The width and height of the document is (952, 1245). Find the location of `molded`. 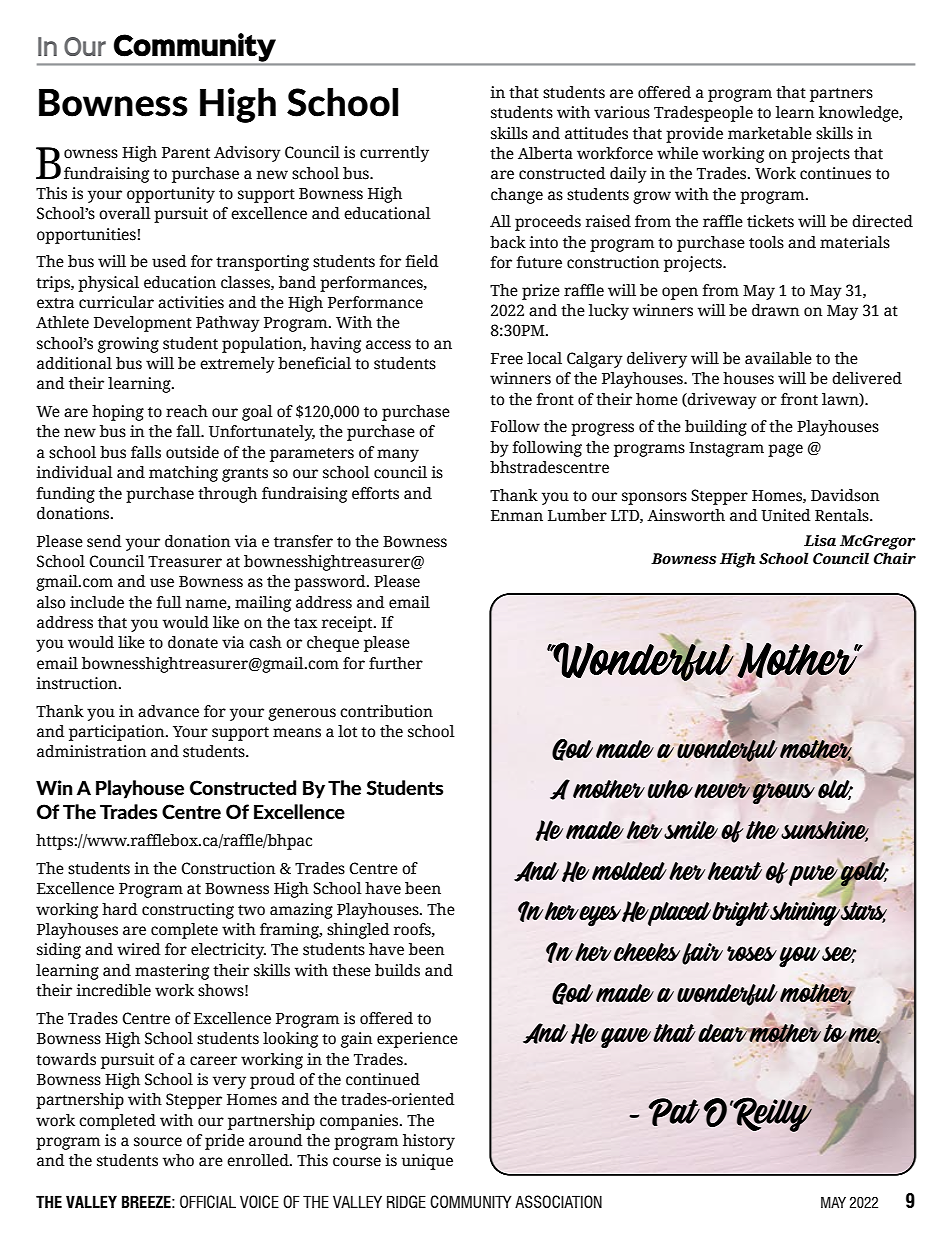

molded is located at coordinates (629, 871).
